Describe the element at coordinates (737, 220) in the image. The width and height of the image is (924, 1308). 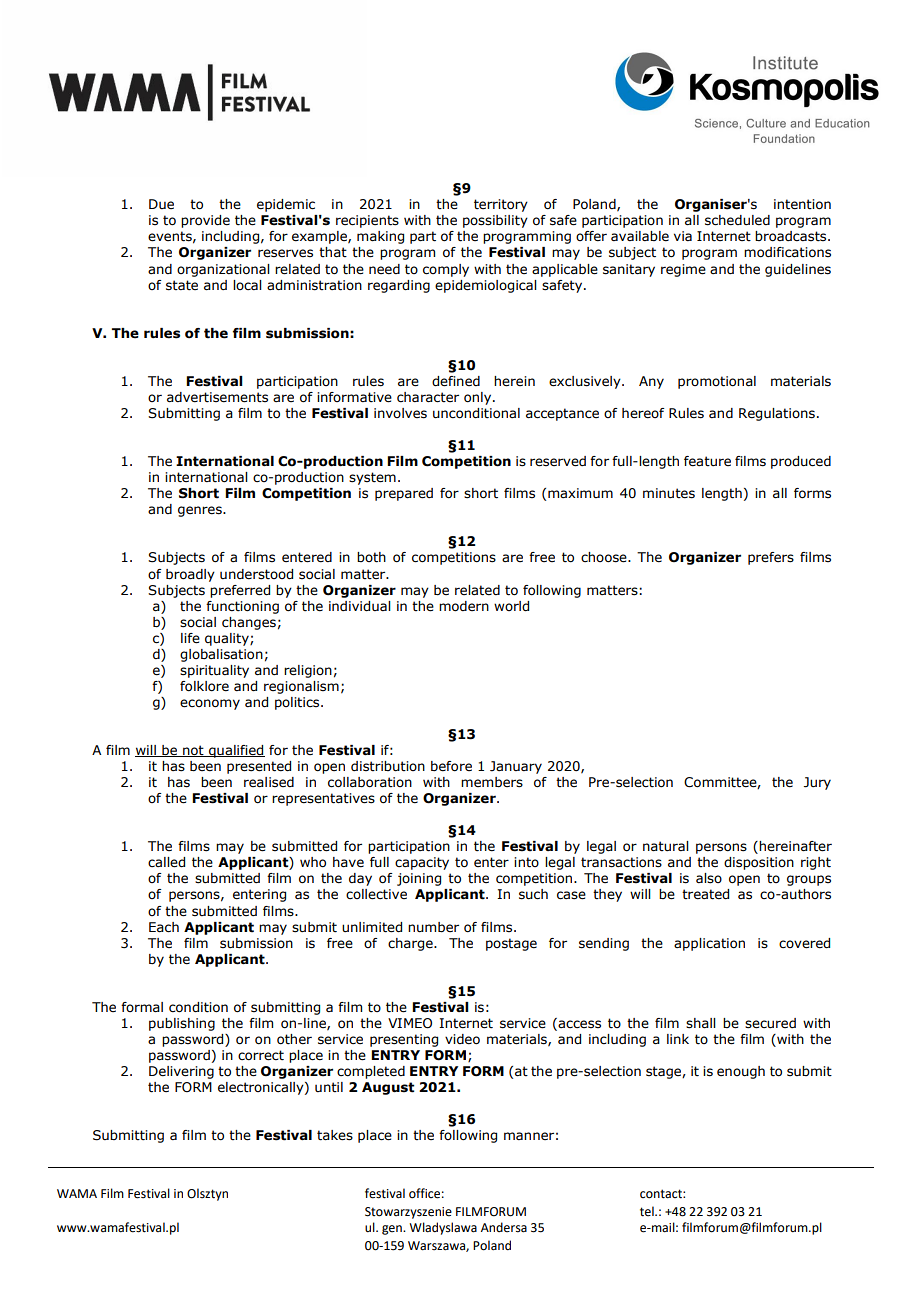
I see `scheduled` at that location.
